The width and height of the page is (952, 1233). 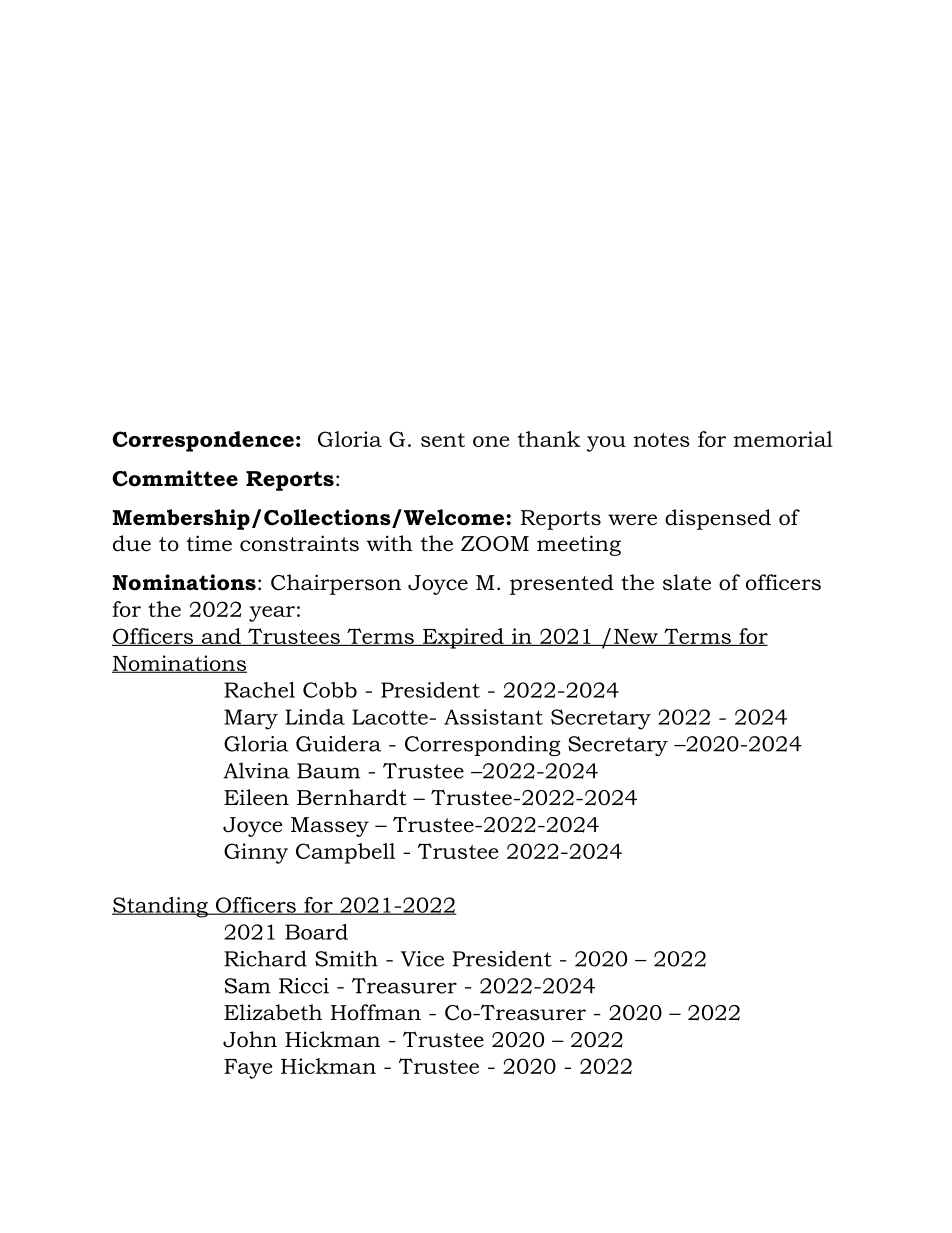 I want to click on Correspondence, so click(x=203, y=441).
